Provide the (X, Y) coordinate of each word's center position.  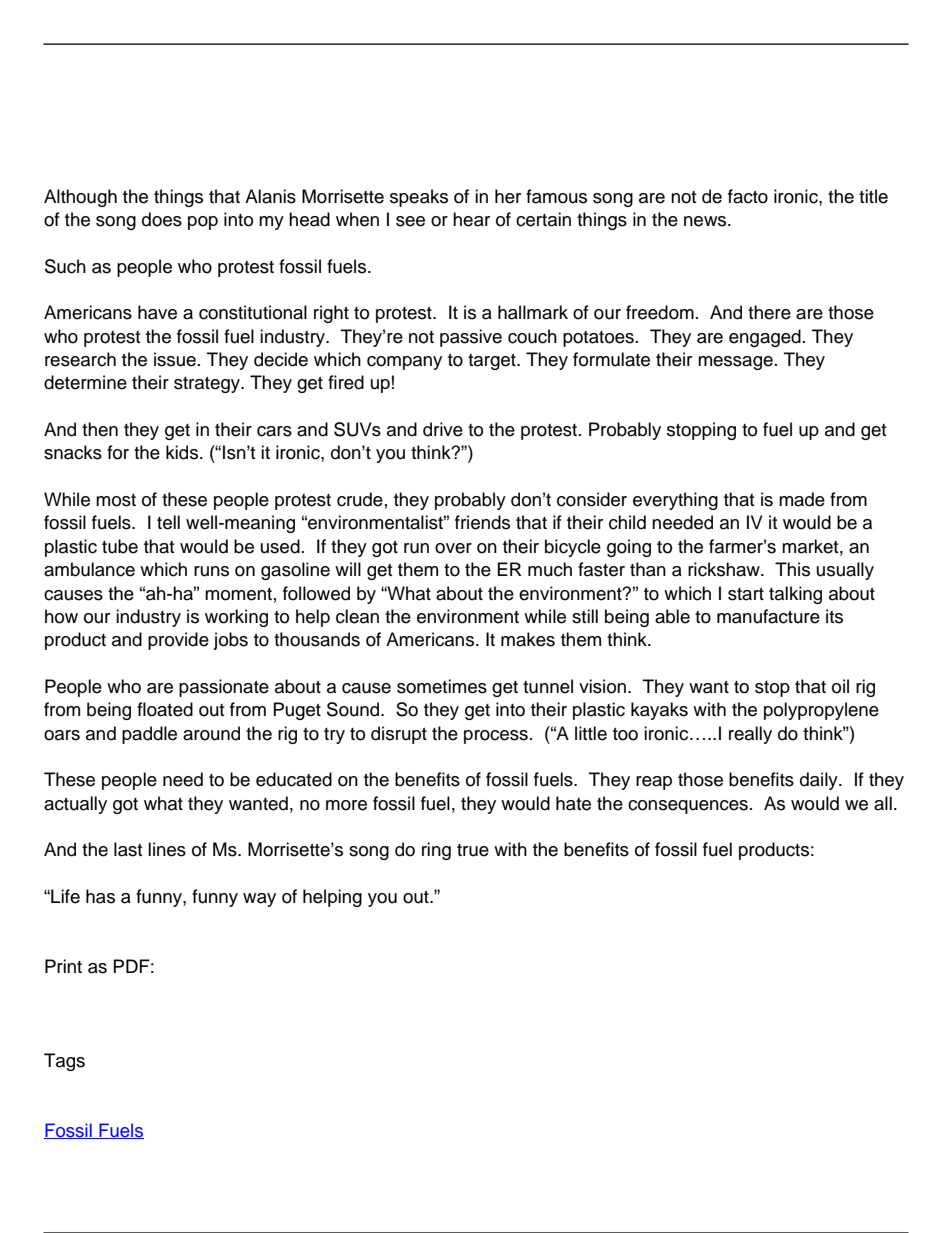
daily (820, 781)
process (496, 737)
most (116, 500)
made (802, 499)
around (211, 733)
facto (748, 196)
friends (482, 522)
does (162, 219)
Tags (64, 1062)
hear (471, 219)
